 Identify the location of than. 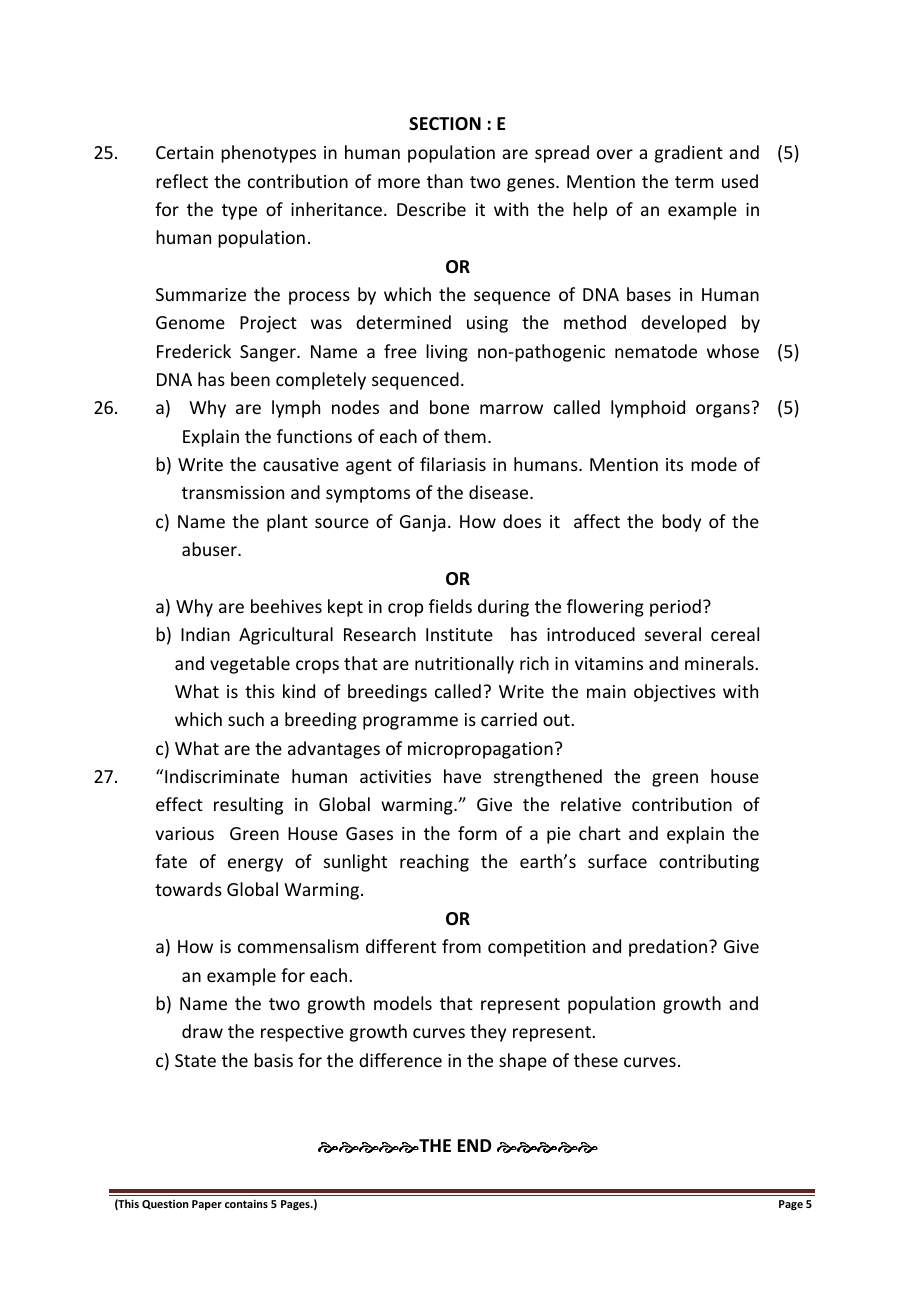
(445, 181).
